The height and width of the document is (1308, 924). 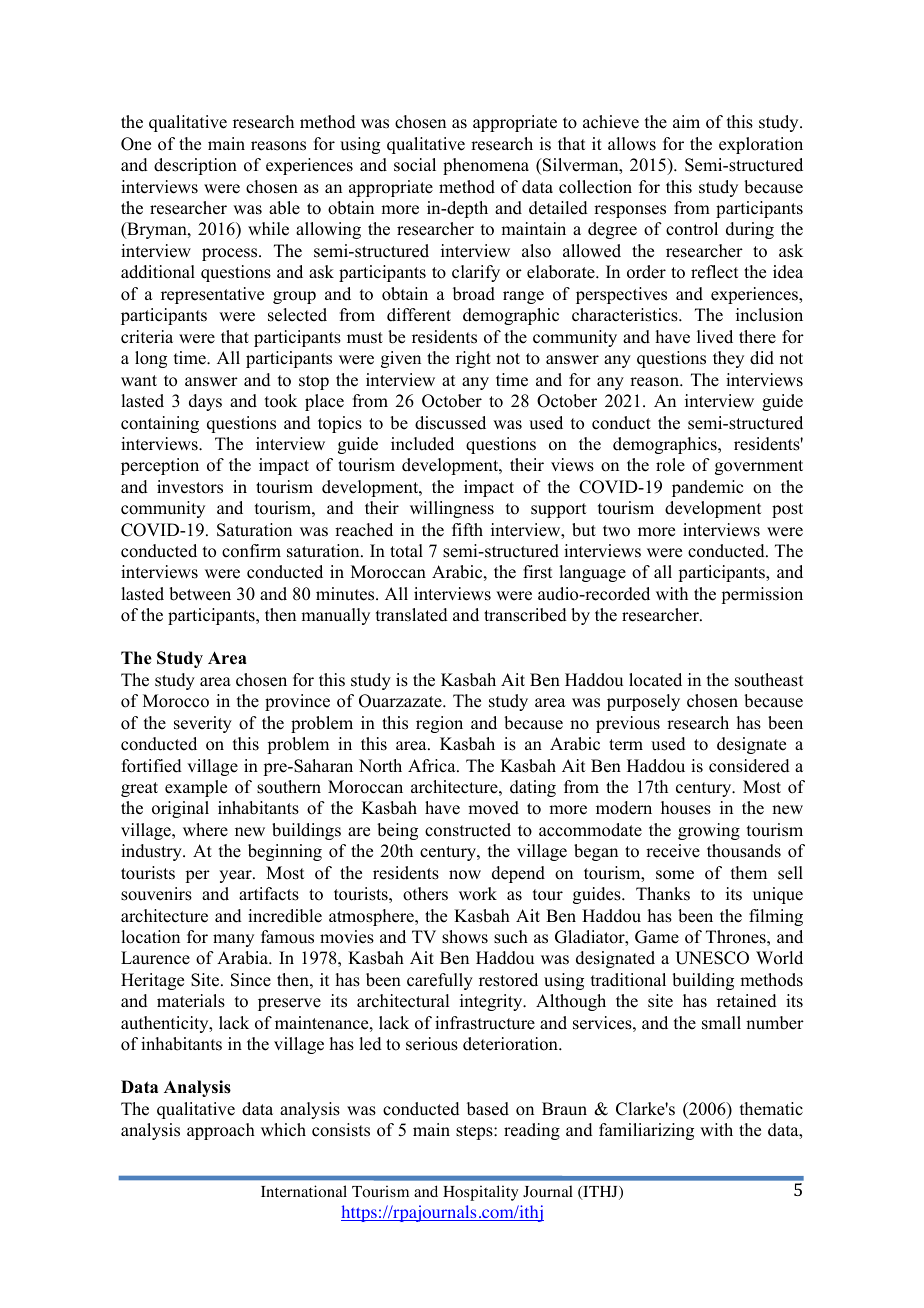 What do you see at coordinates (195, 166) in the document?
I see `description` at bounding box center [195, 166].
